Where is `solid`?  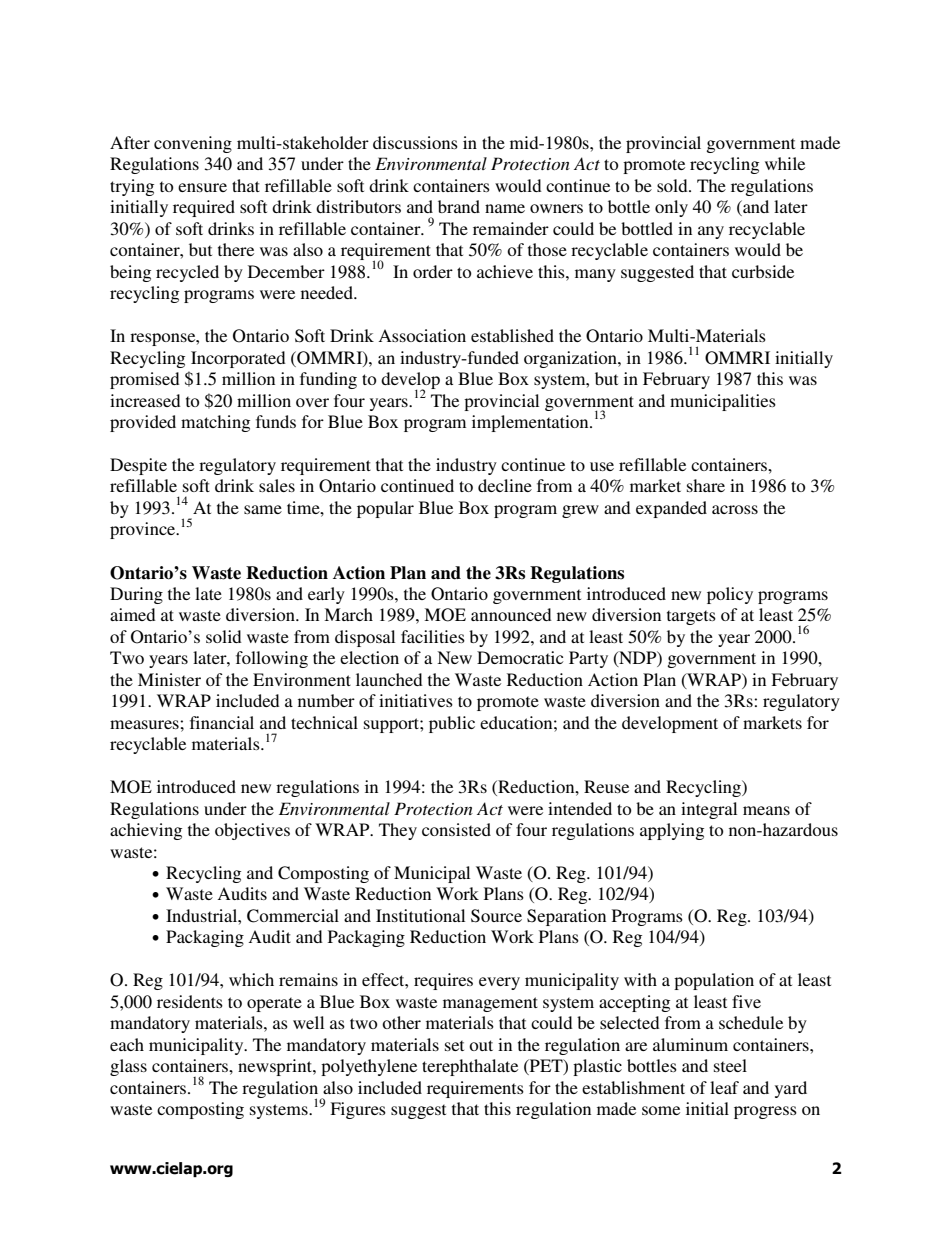
solid is located at coordinates (224, 636).
